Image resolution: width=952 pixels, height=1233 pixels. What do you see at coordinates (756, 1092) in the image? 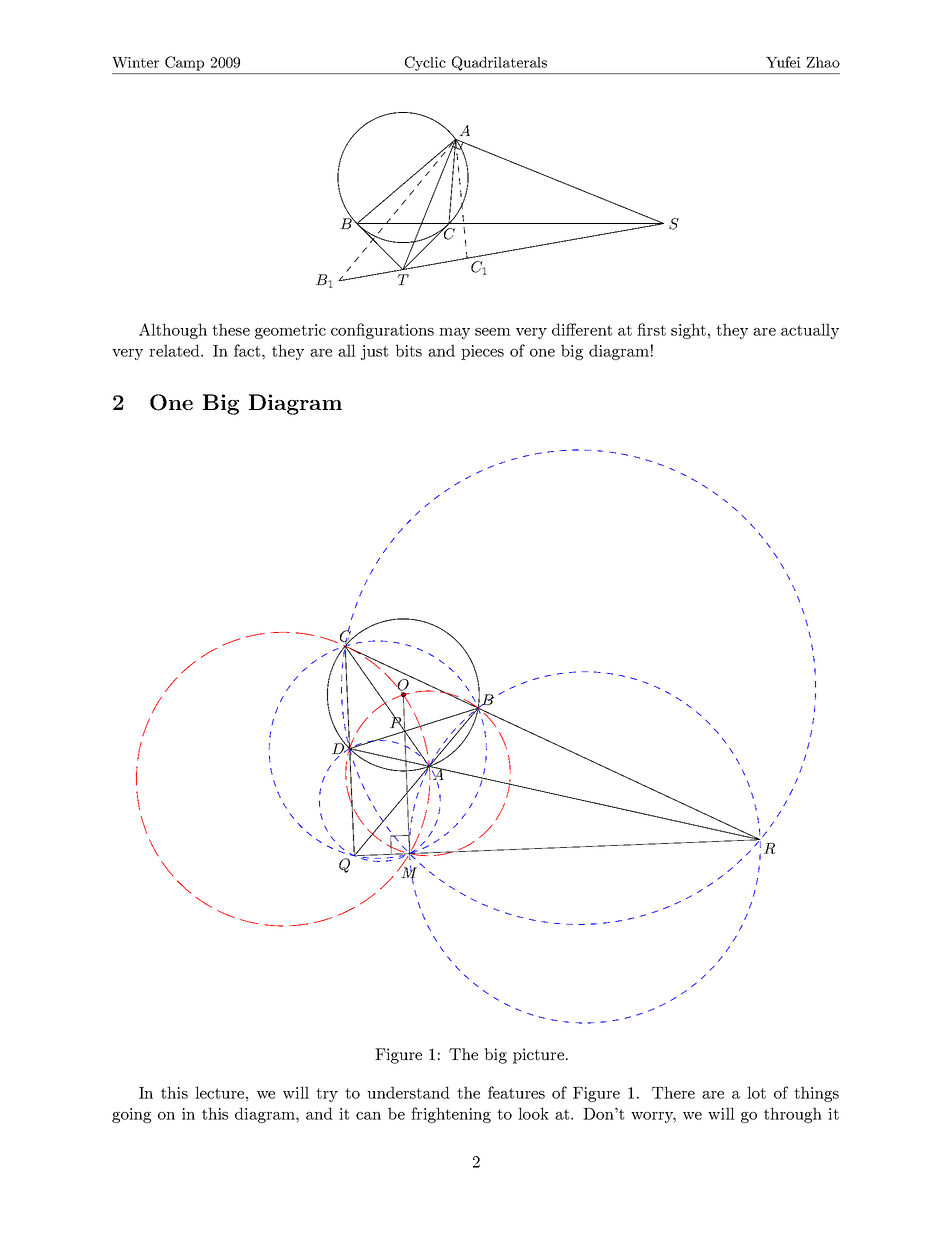
I see `lot` at bounding box center [756, 1092].
